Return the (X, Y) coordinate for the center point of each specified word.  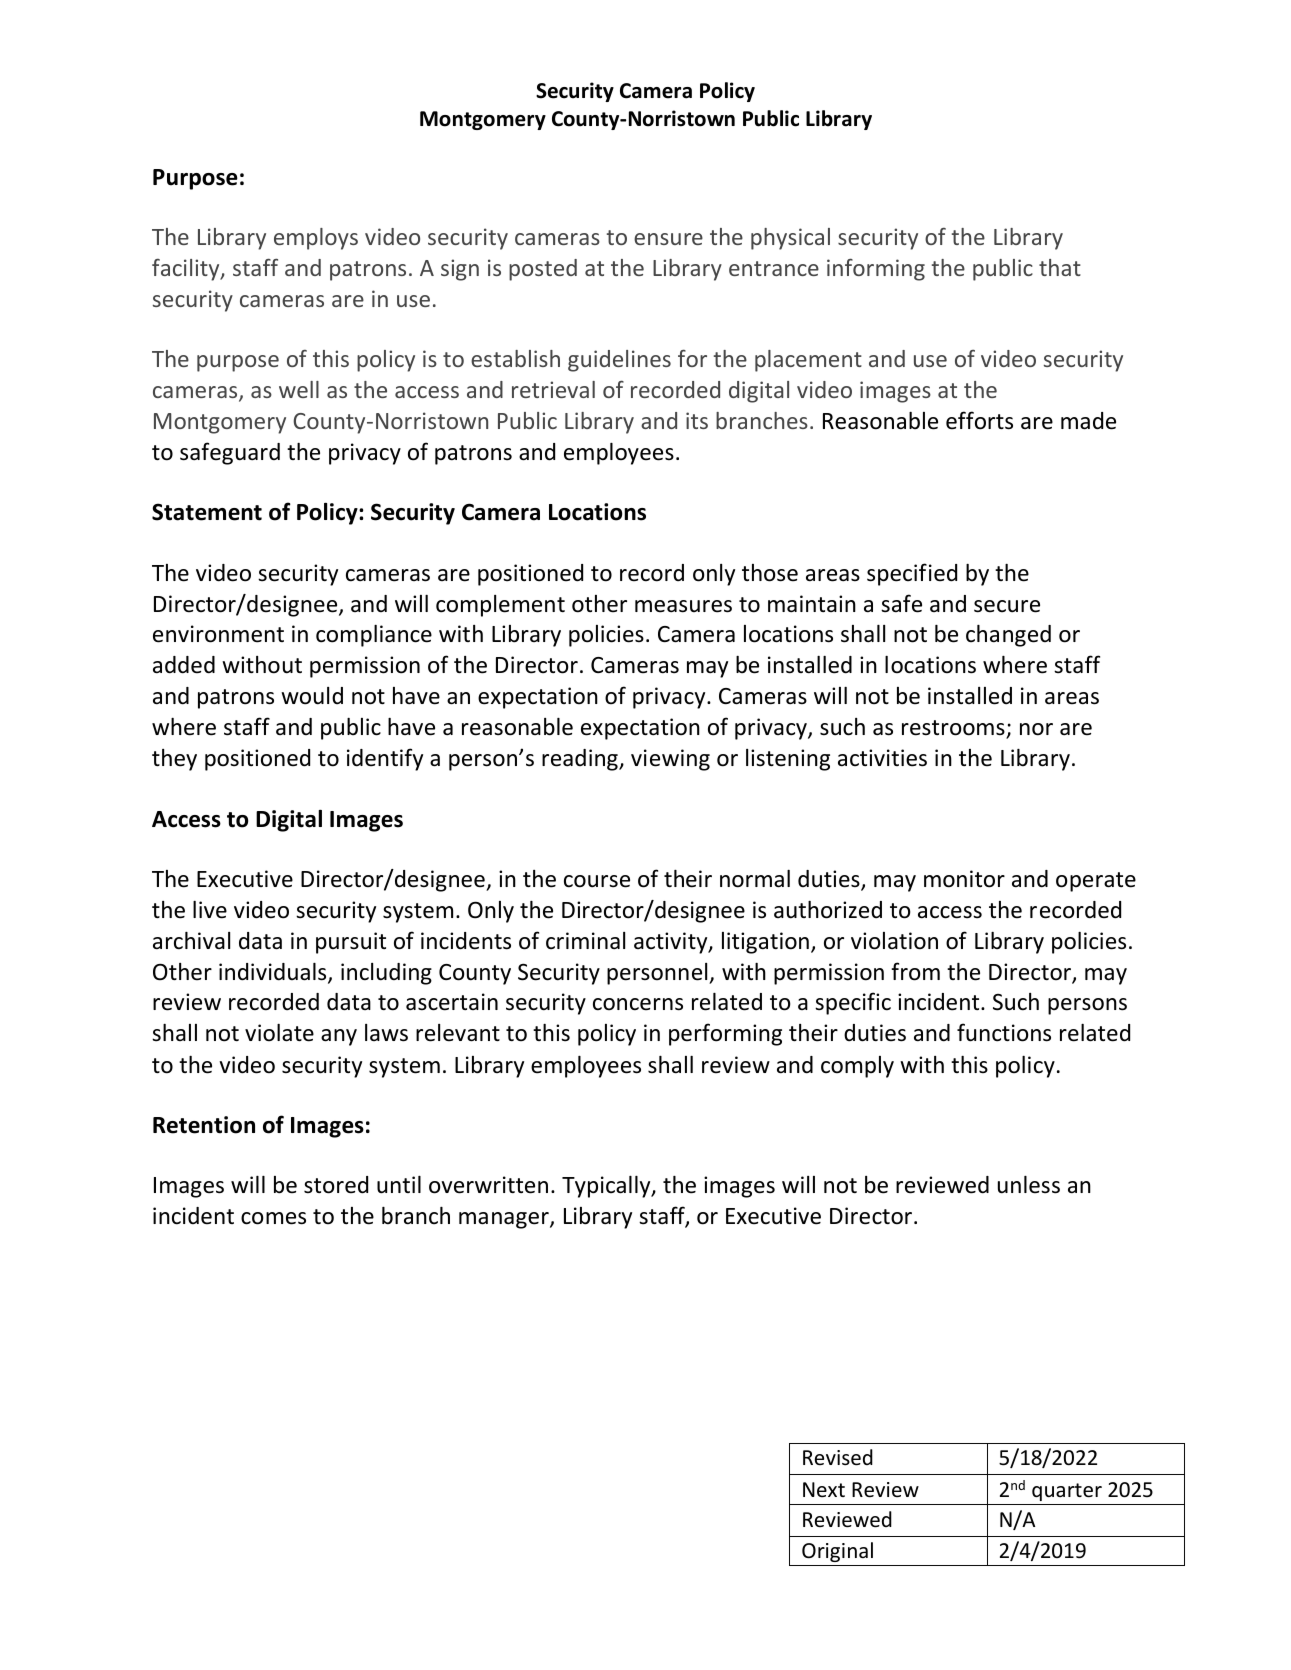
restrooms (954, 729)
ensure (668, 239)
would (312, 696)
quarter (1067, 1492)
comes (273, 1218)
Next (824, 1489)
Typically (607, 1187)
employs (316, 239)
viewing (670, 760)
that (1060, 267)
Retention (204, 1125)
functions (1004, 1032)
